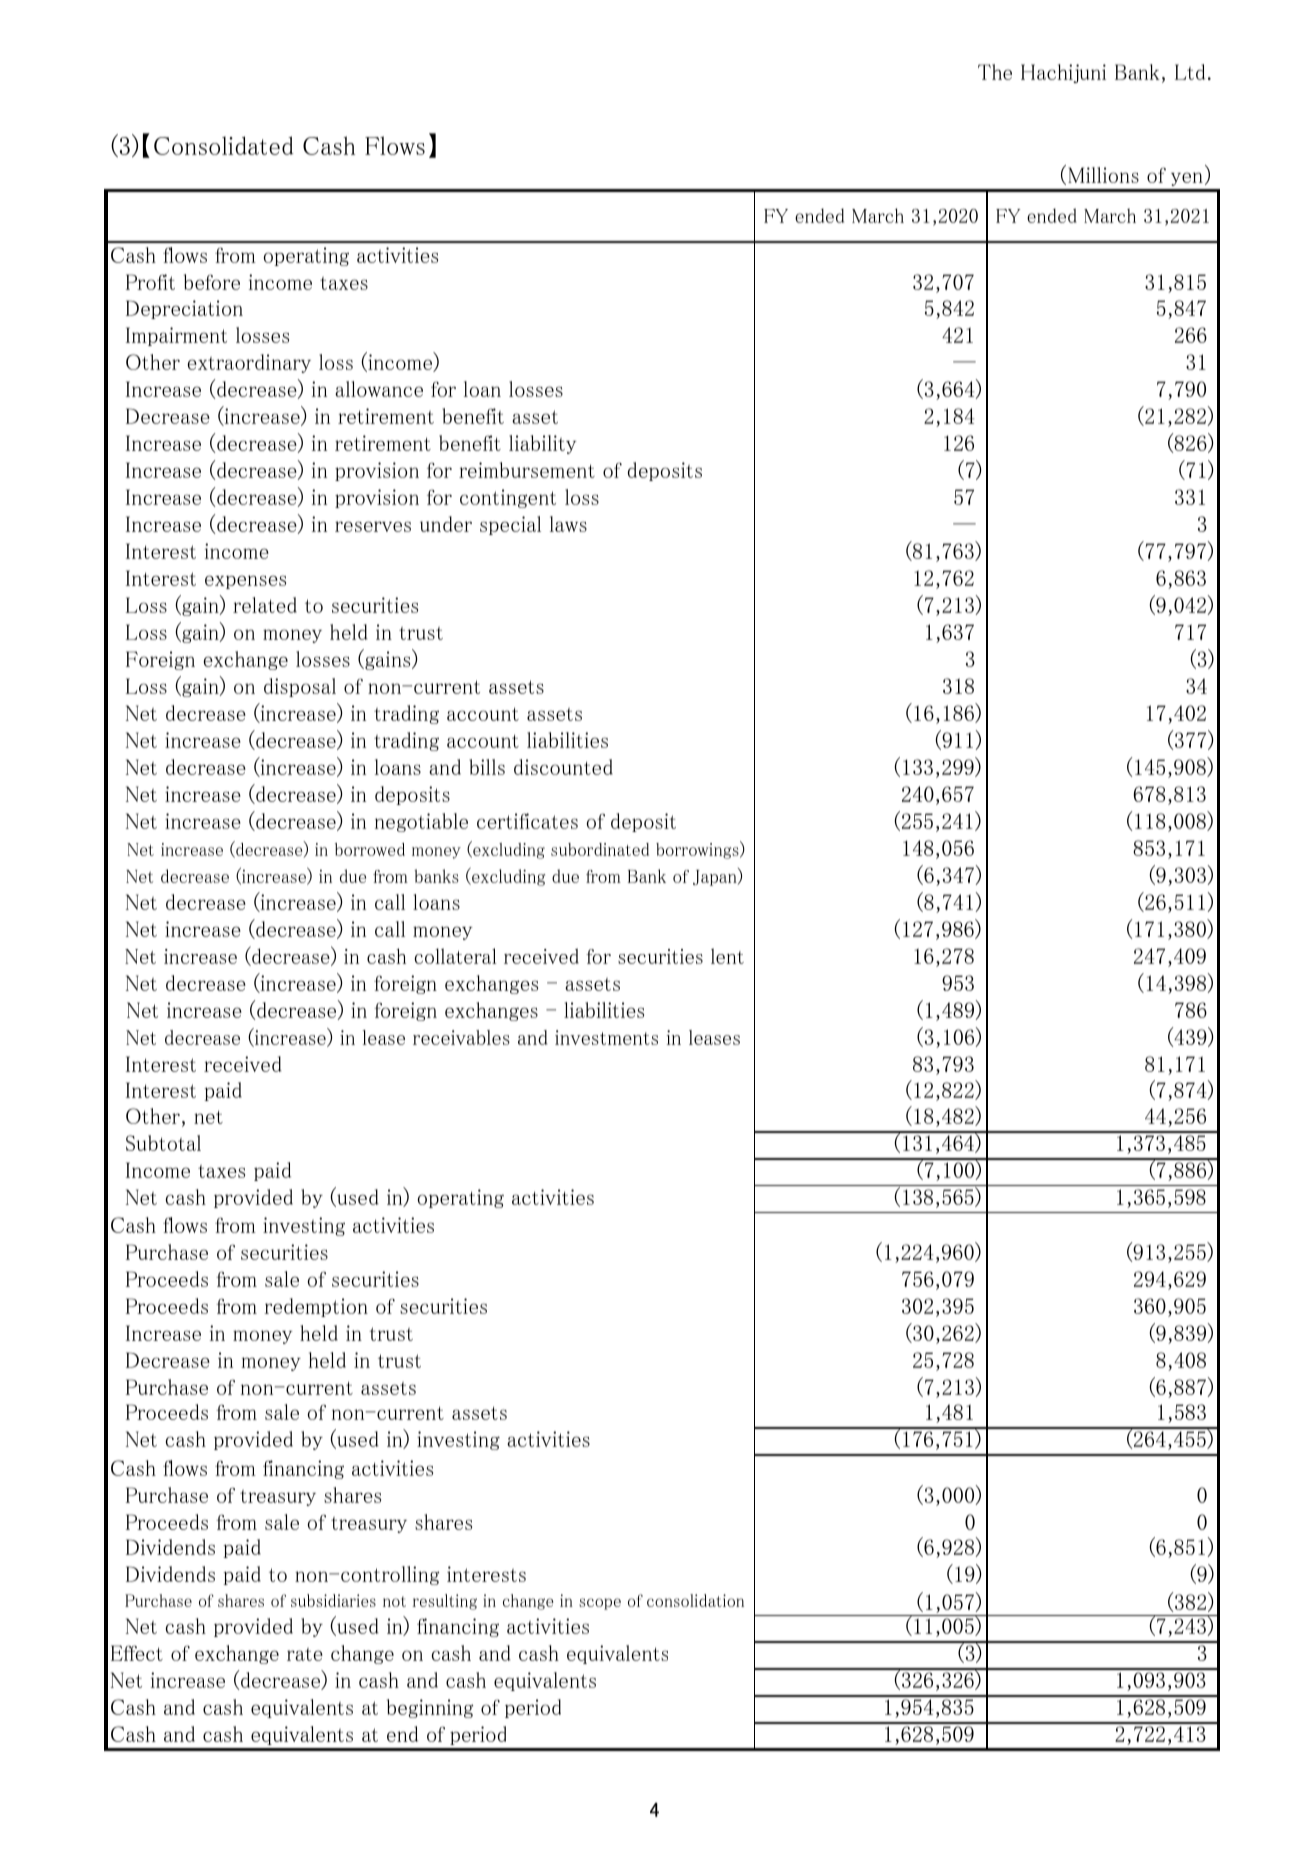 This screenshot has width=1311, height=1855. What do you see at coordinates (212, 282) in the screenshot?
I see `before` at bounding box center [212, 282].
